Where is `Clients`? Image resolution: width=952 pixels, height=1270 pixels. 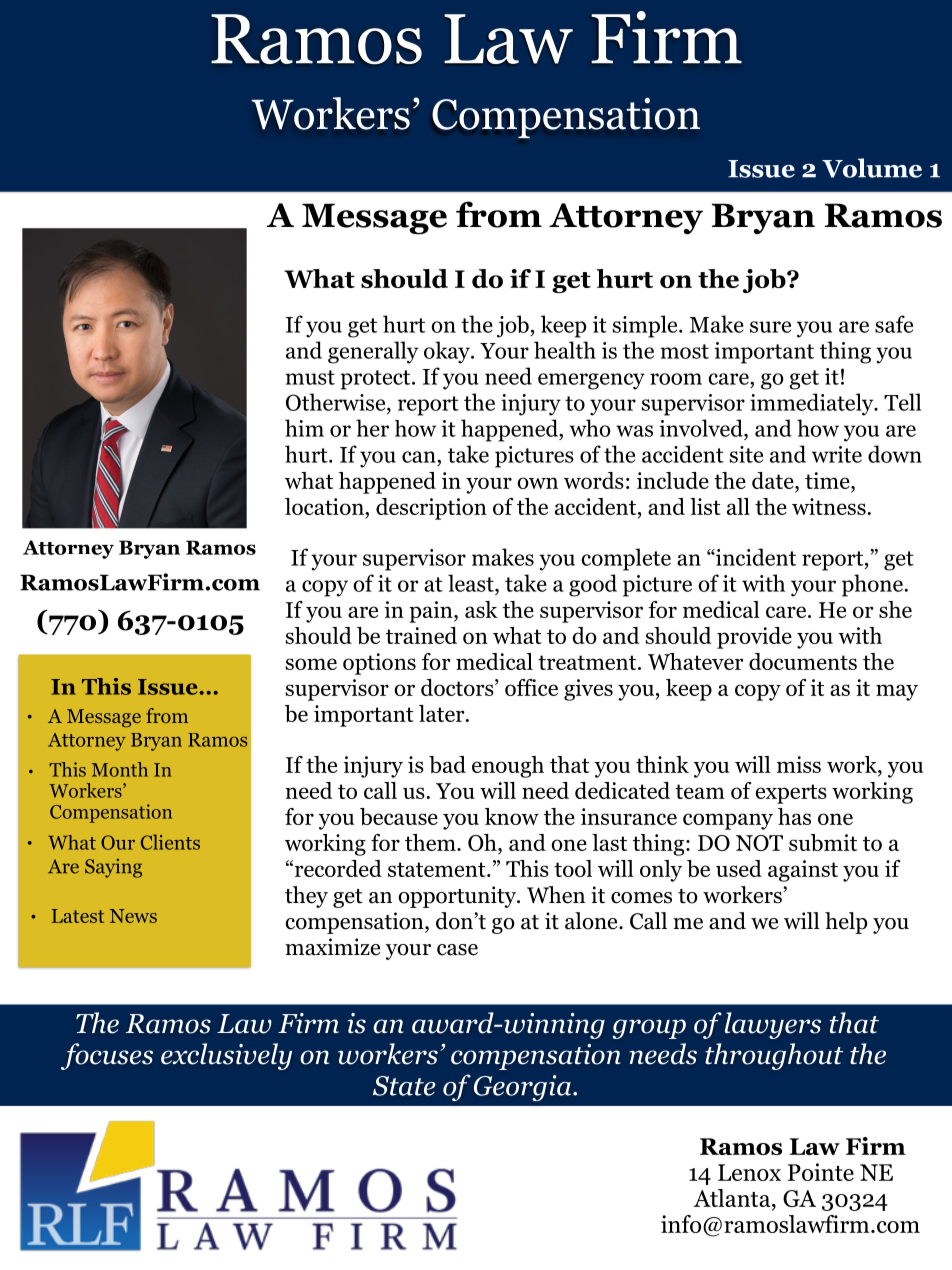
Clients is located at coordinates (170, 842).
